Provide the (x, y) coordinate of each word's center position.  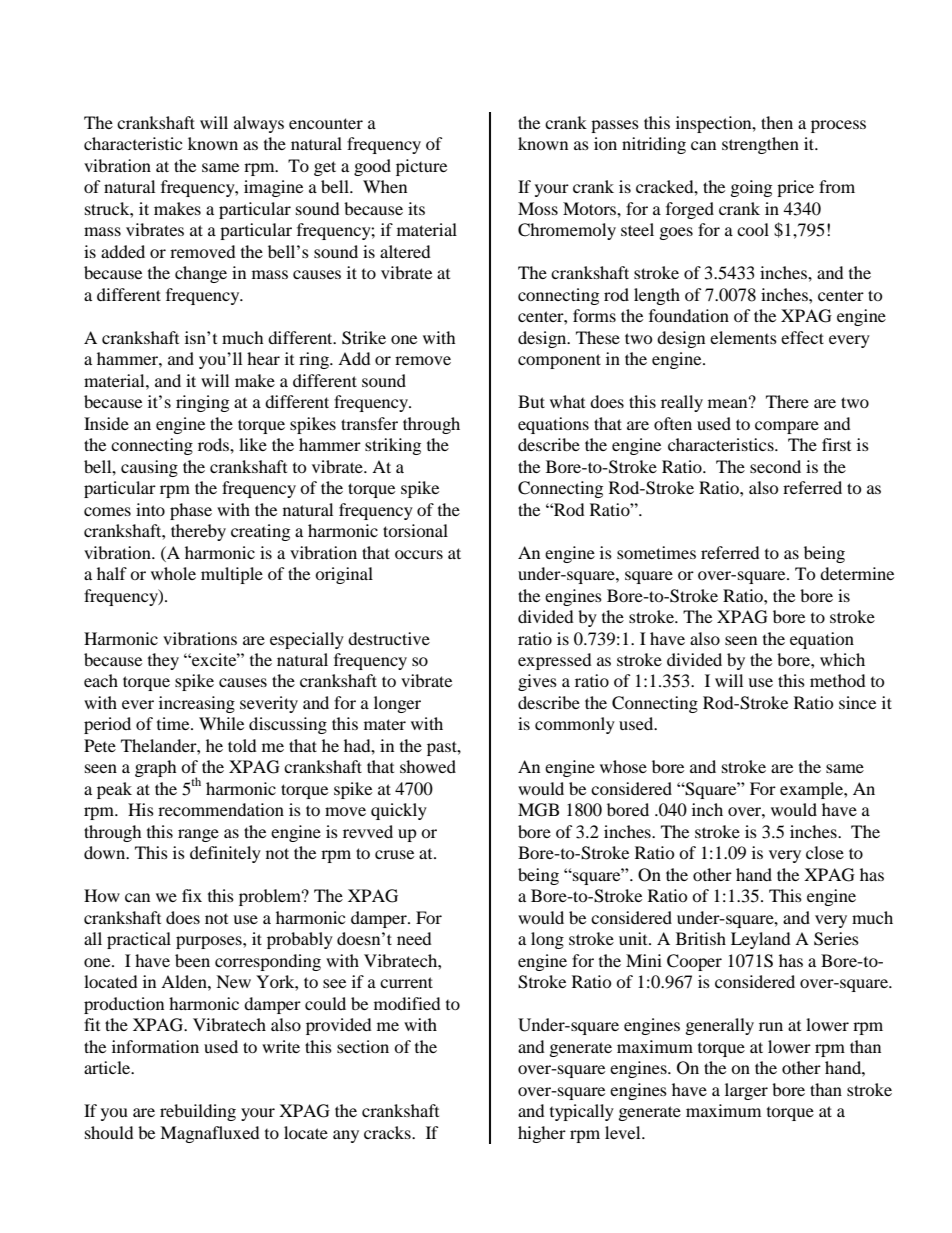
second (775, 466)
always (259, 124)
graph (156, 768)
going (751, 188)
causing (149, 468)
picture (421, 167)
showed (428, 766)
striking (393, 446)
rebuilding (198, 1112)
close (825, 852)
